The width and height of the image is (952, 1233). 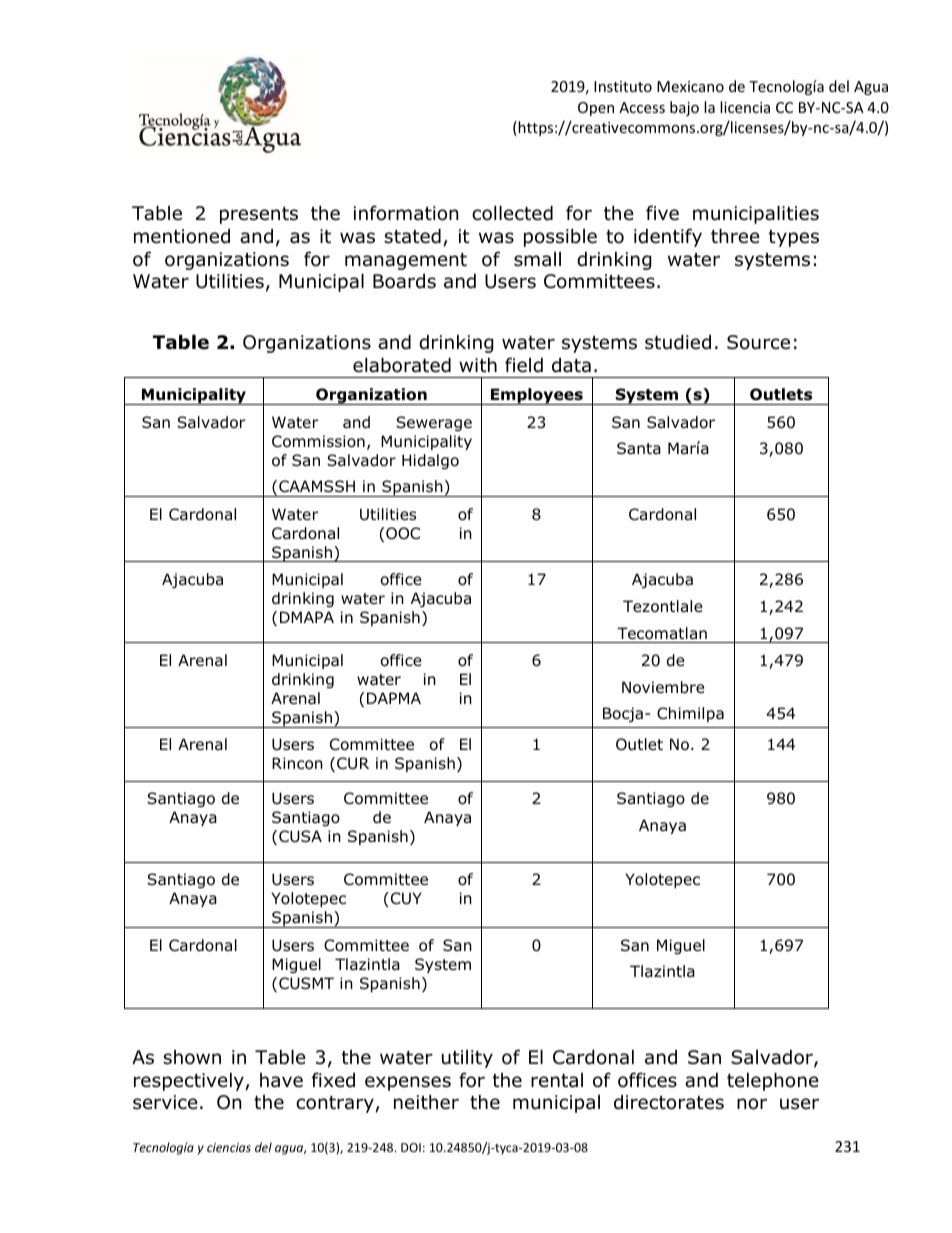 What do you see at coordinates (259, 215) in the image?
I see `presents` at bounding box center [259, 215].
